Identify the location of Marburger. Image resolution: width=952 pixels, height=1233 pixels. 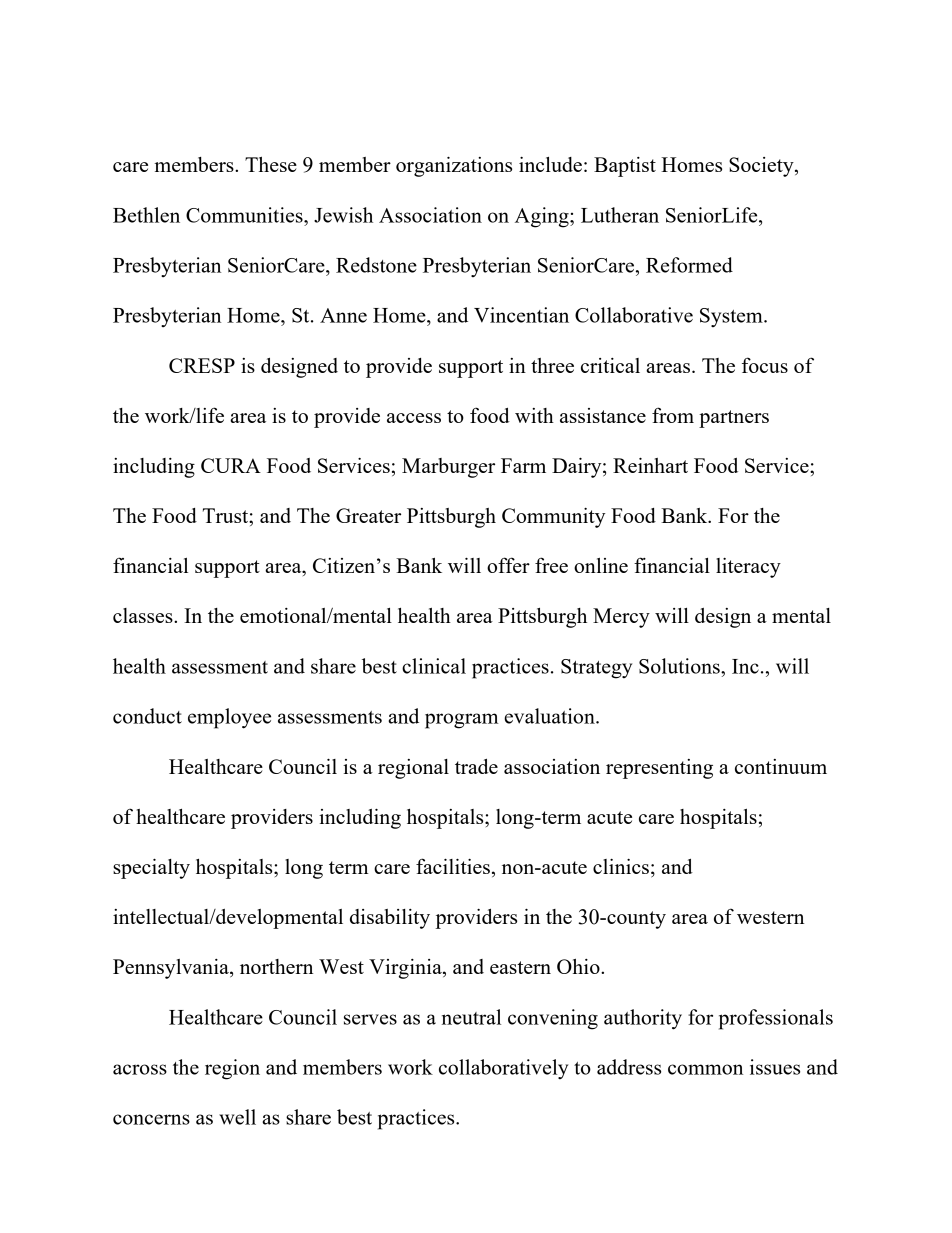
(448, 468).
